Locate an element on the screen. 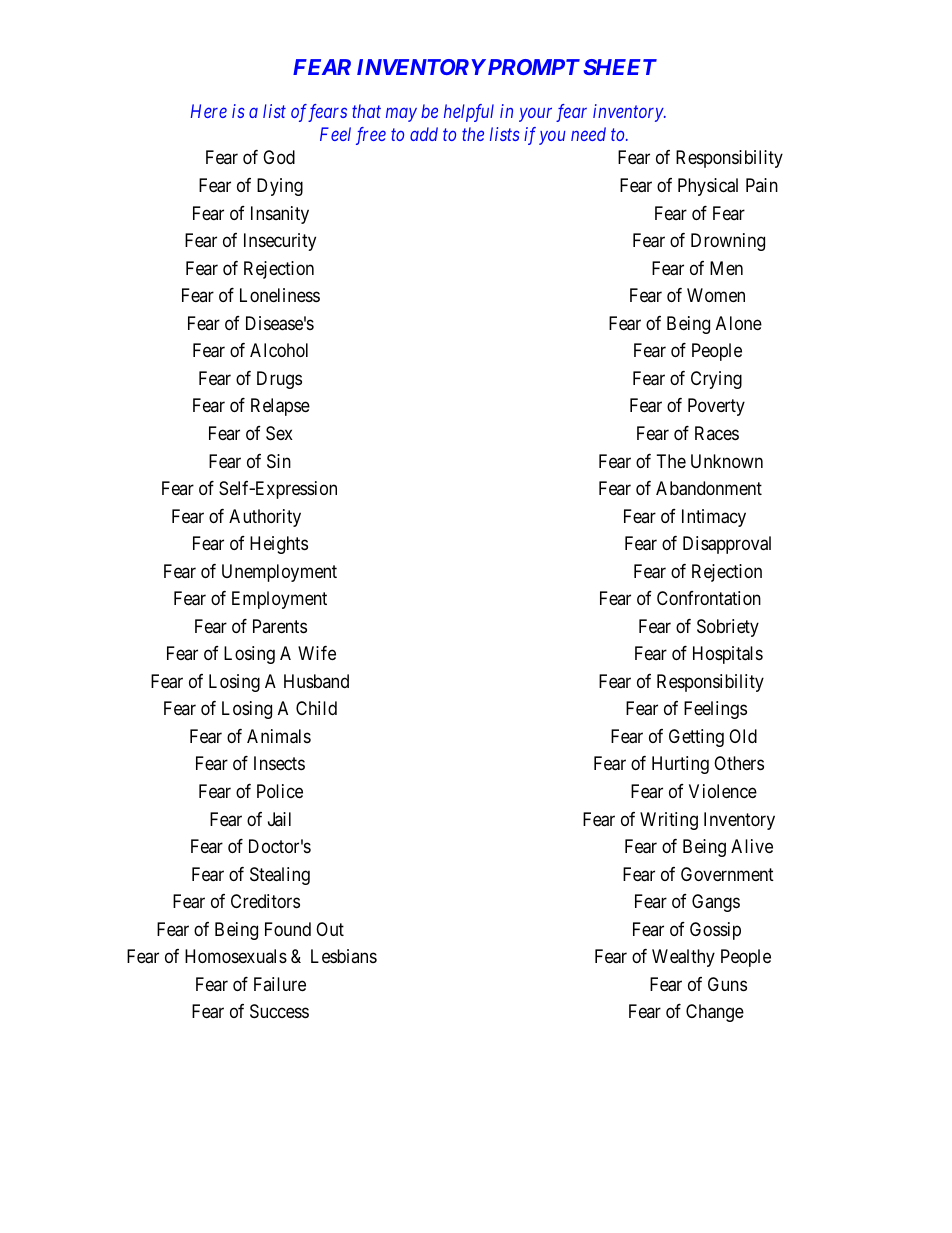 This screenshot has width=952, height=1233. Intimacy is located at coordinates (714, 518).
